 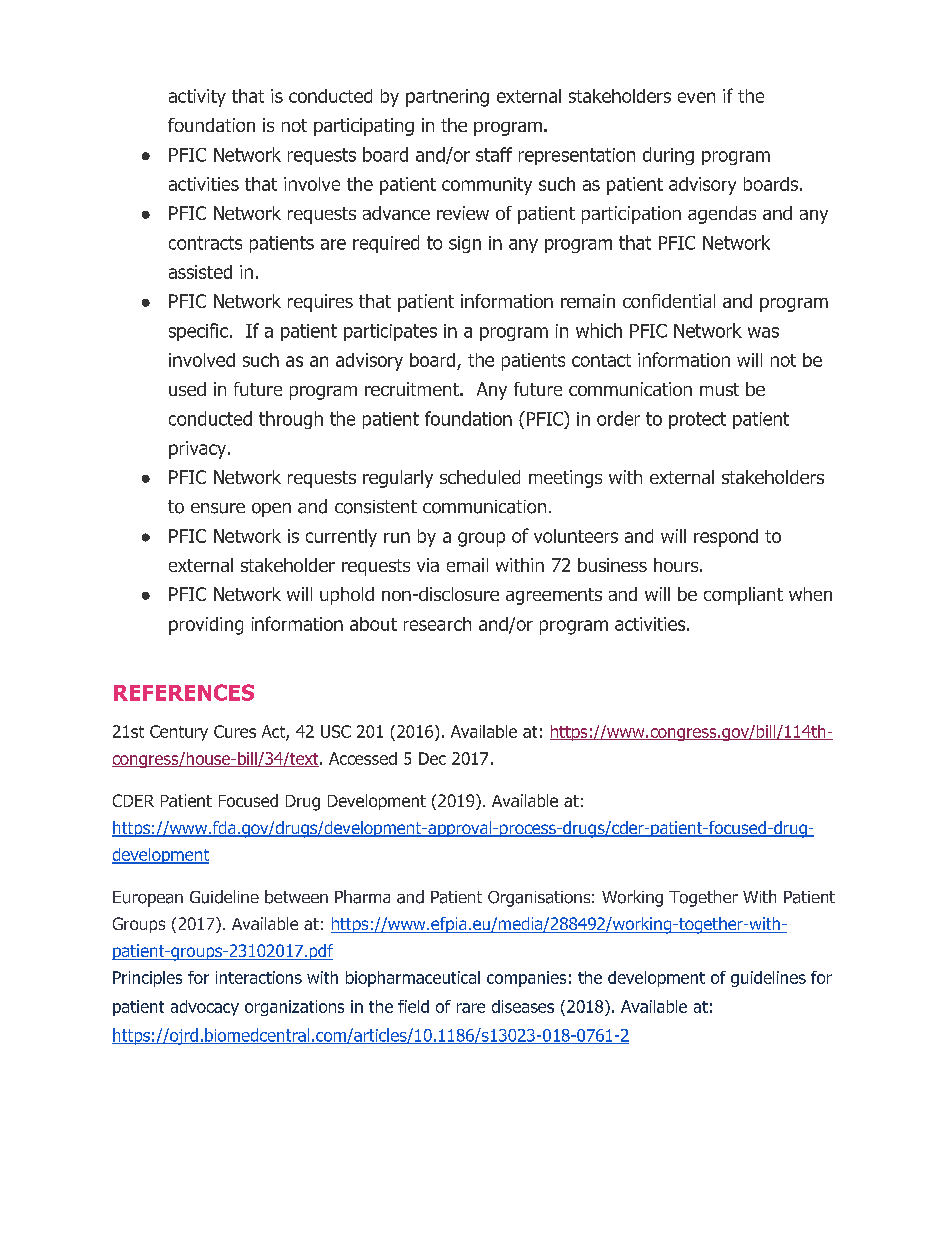 What do you see at coordinates (467, 565) in the document?
I see `email` at bounding box center [467, 565].
